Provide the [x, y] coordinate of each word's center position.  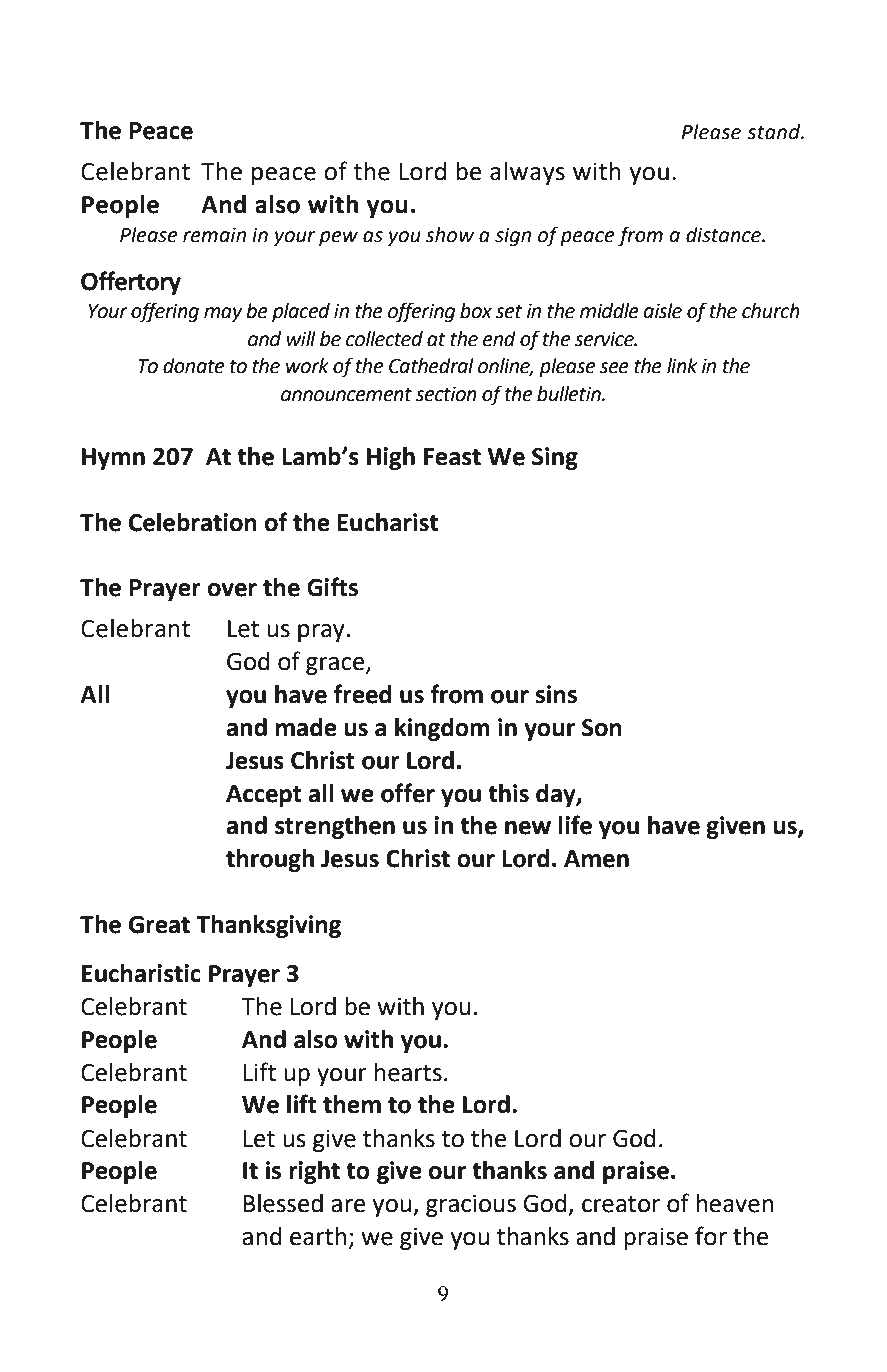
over [232, 590]
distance [725, 235]
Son [602, 727]
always [527, 173]
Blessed [283, 1203]
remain [214, 235]
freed [363, 694]
